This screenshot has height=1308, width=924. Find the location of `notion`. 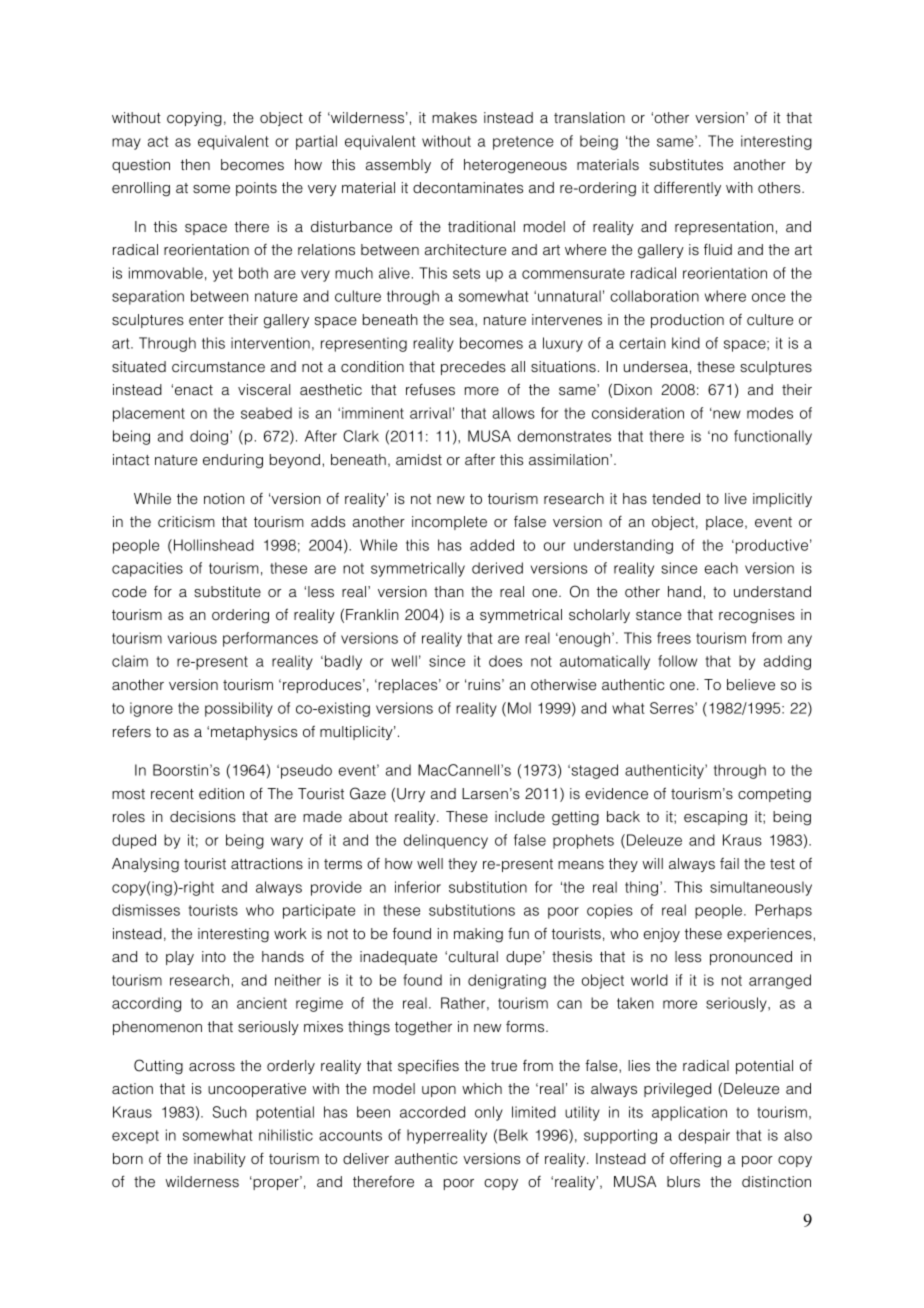

notion is located at coordinates (224, 498).
